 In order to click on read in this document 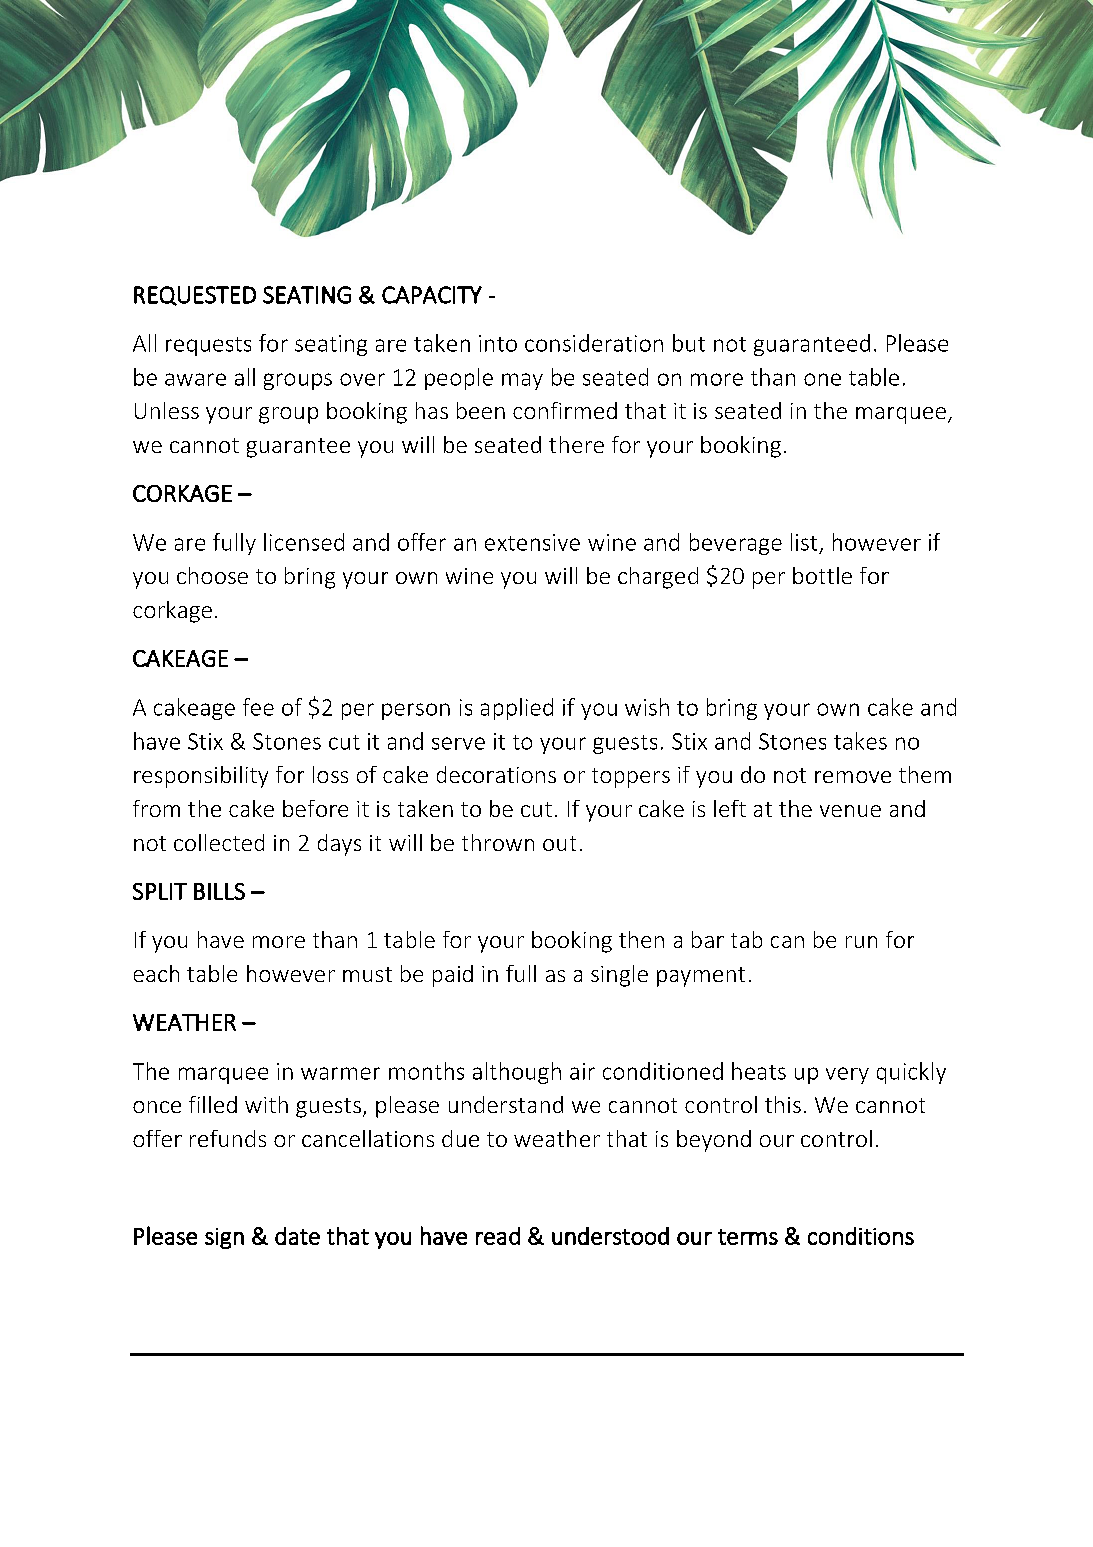, I will do `click(498, 1236)`.
